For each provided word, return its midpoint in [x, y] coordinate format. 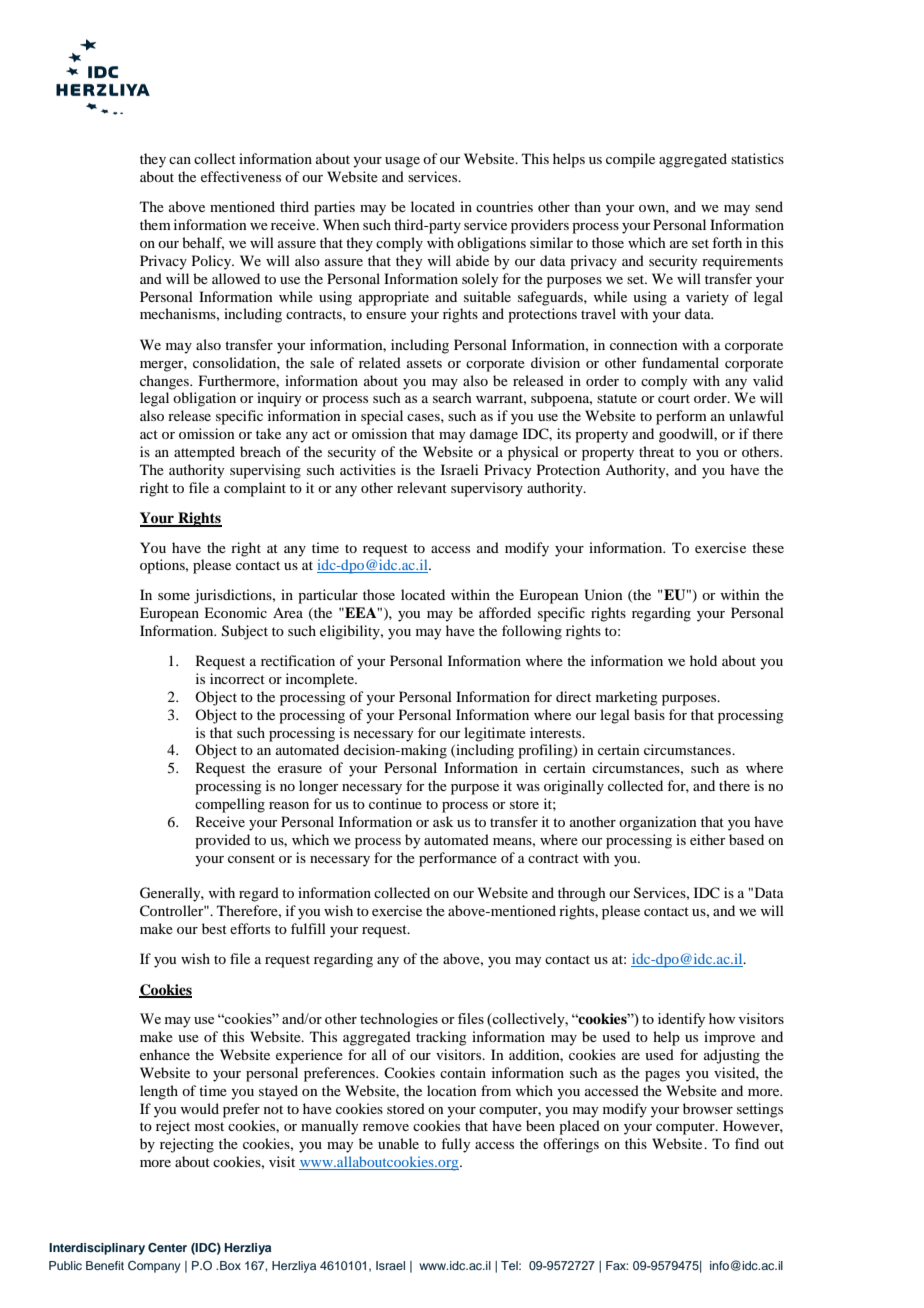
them [155, 224]
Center [167, 1248]
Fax [617, 1265]
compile [630, 160]
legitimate [495, 734]
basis [649, 714]
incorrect [237, 678]
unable [398, 1143]
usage [402, 162]
